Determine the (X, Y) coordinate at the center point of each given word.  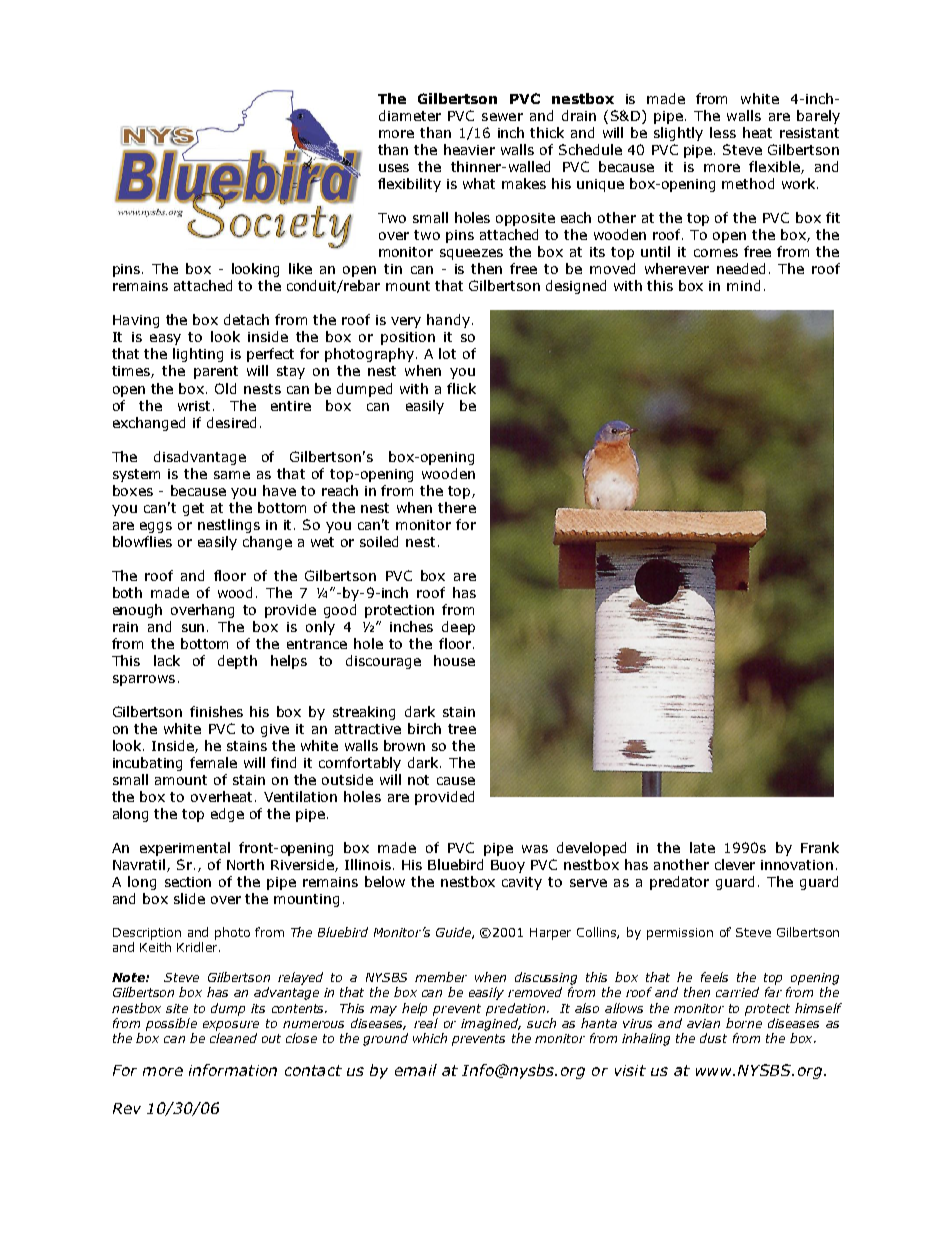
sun (193, 628)
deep (458, 628)
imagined (491, 1024)
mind (743, 285)
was (535, 849)
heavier (469, 149)
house (454, 660)
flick (461, 388)
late (702, 847)
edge (227, 815)
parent (216, 372)
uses (394, 168)
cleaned (233, 1038)
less (723, 132)
